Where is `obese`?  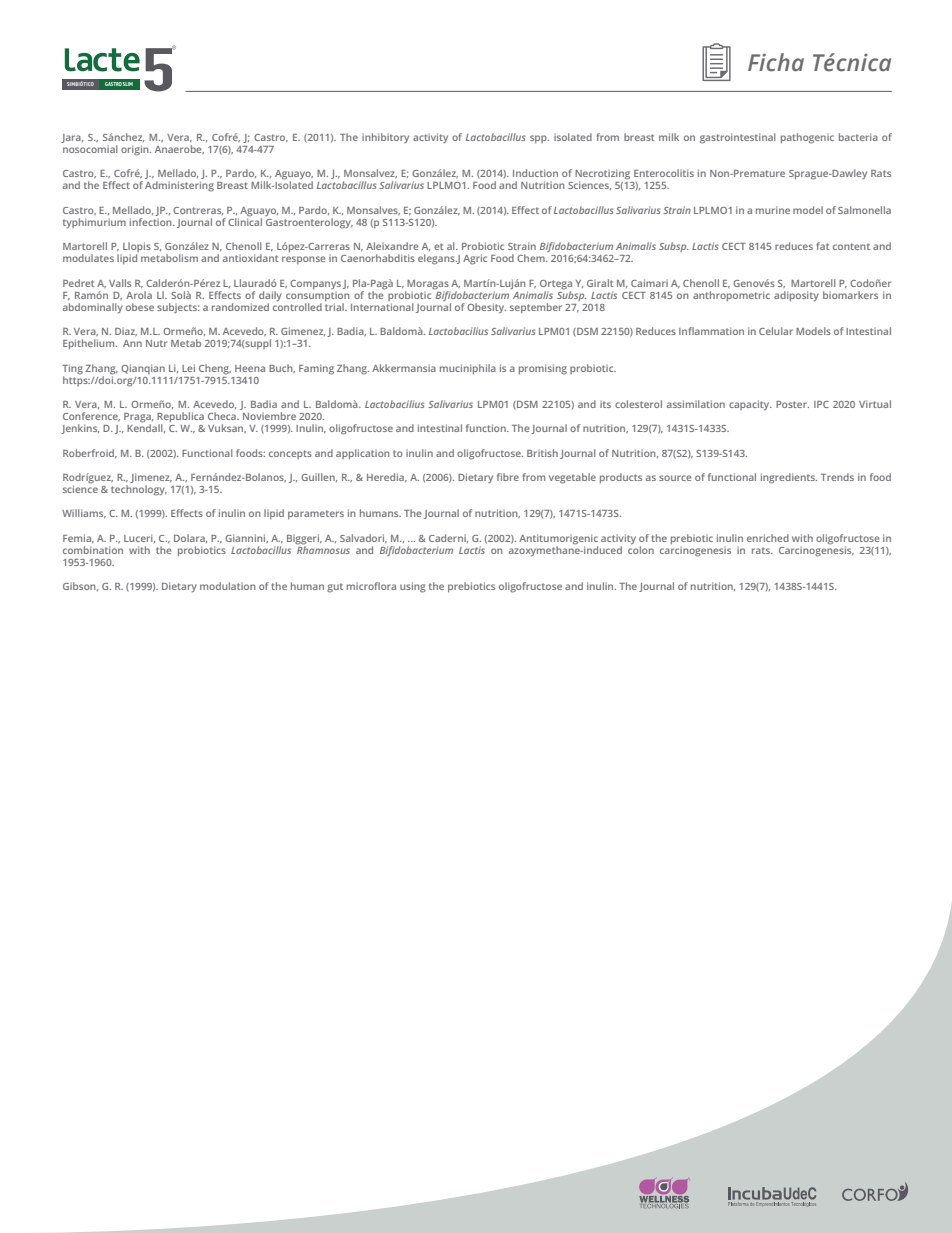
obese is located at coordinates (140, 307).
